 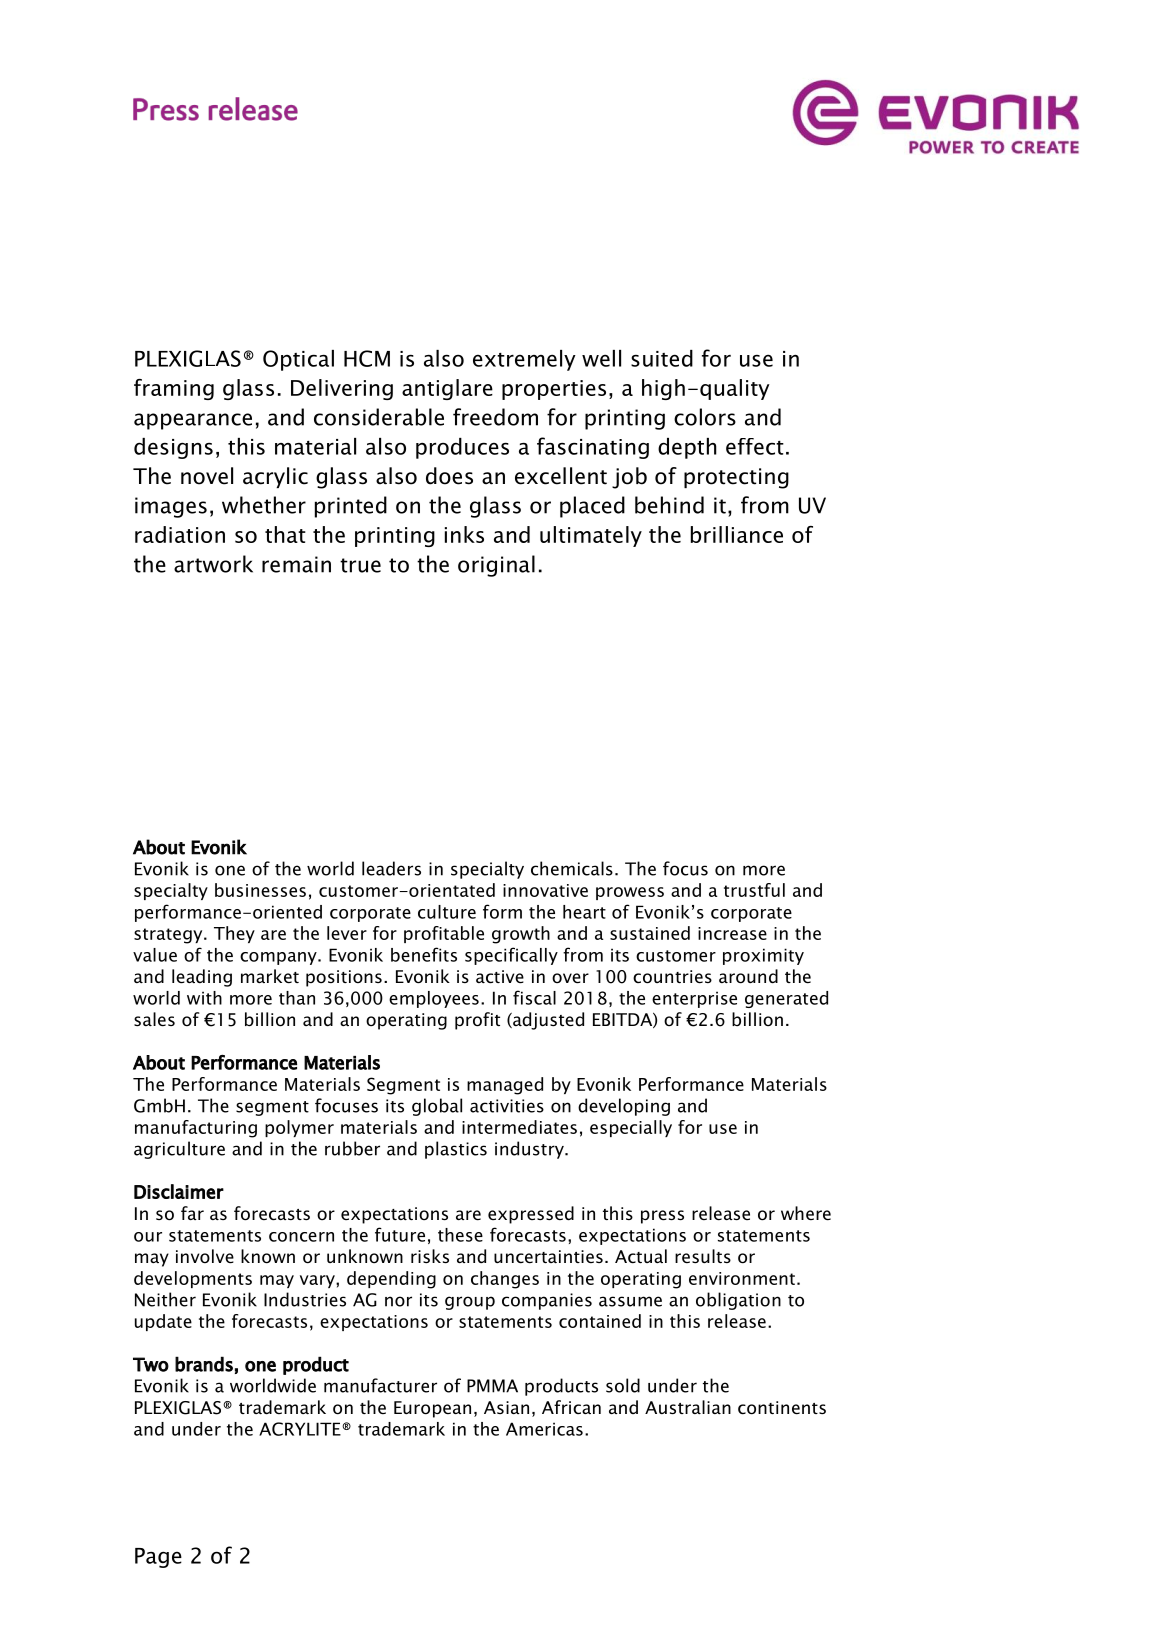 I want to click on colors, so click(x=705, y=417).
